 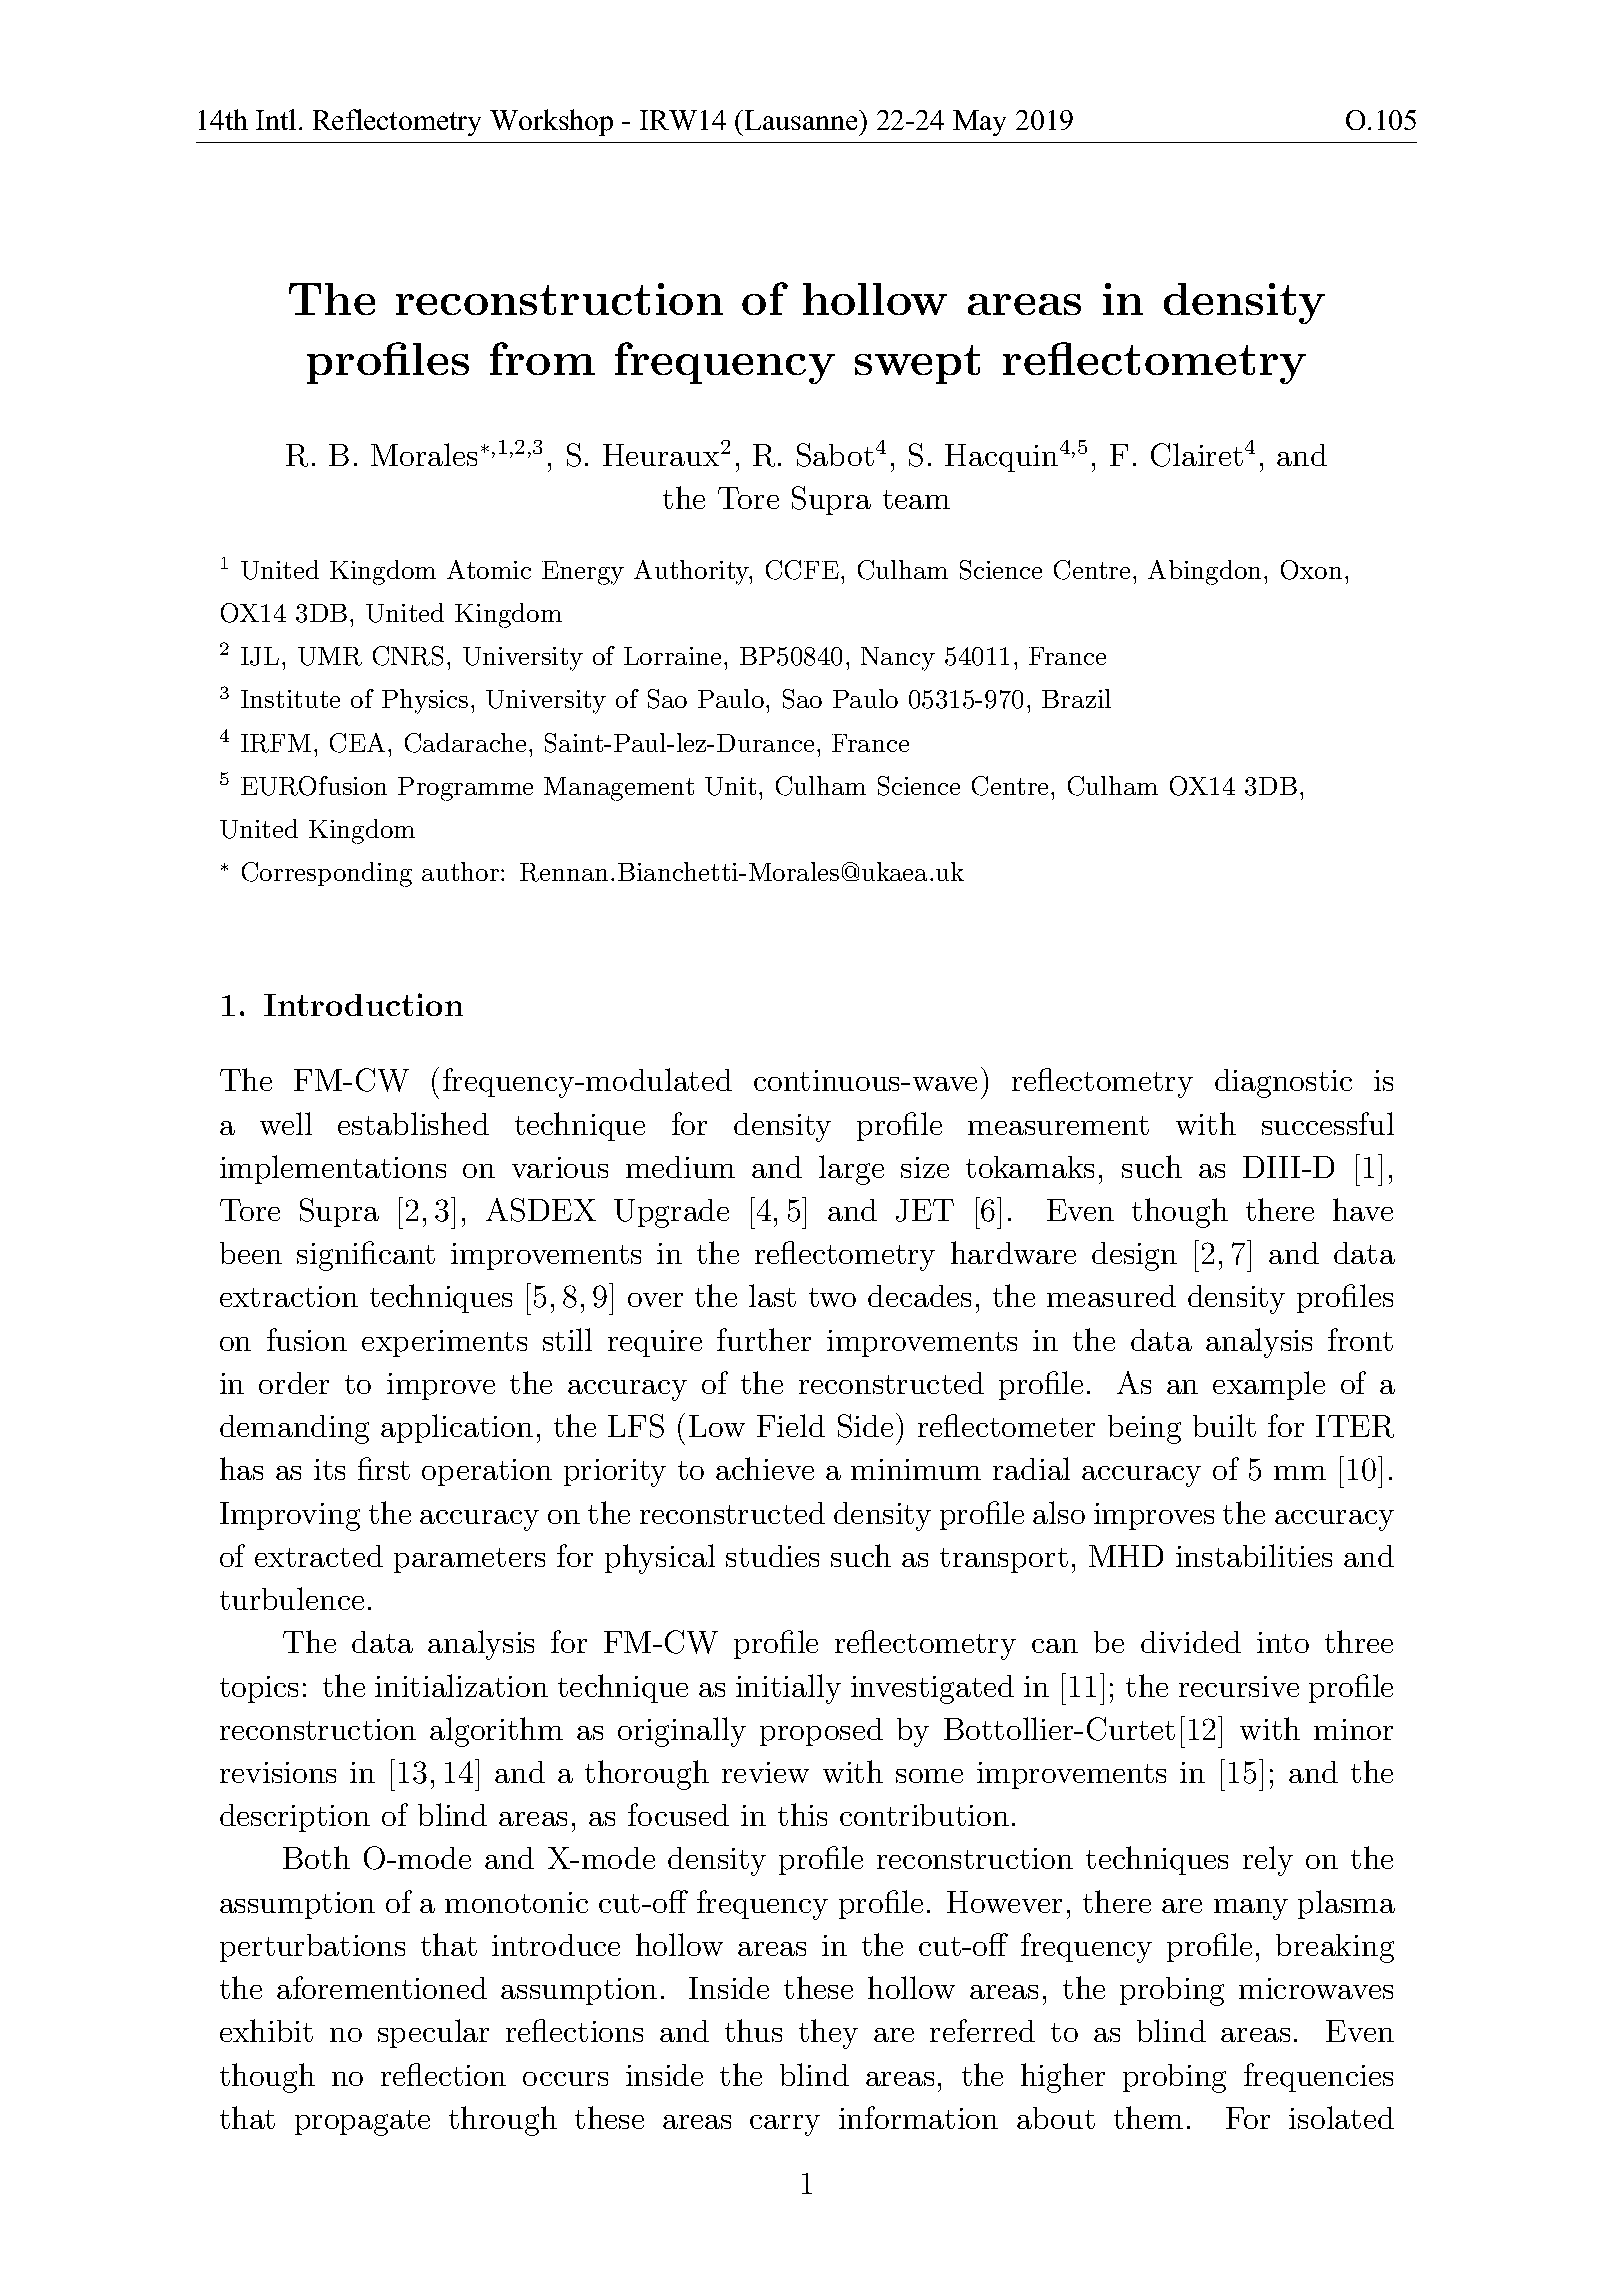 I want to click on diagnostic, so click(x=1283, y=1083).
